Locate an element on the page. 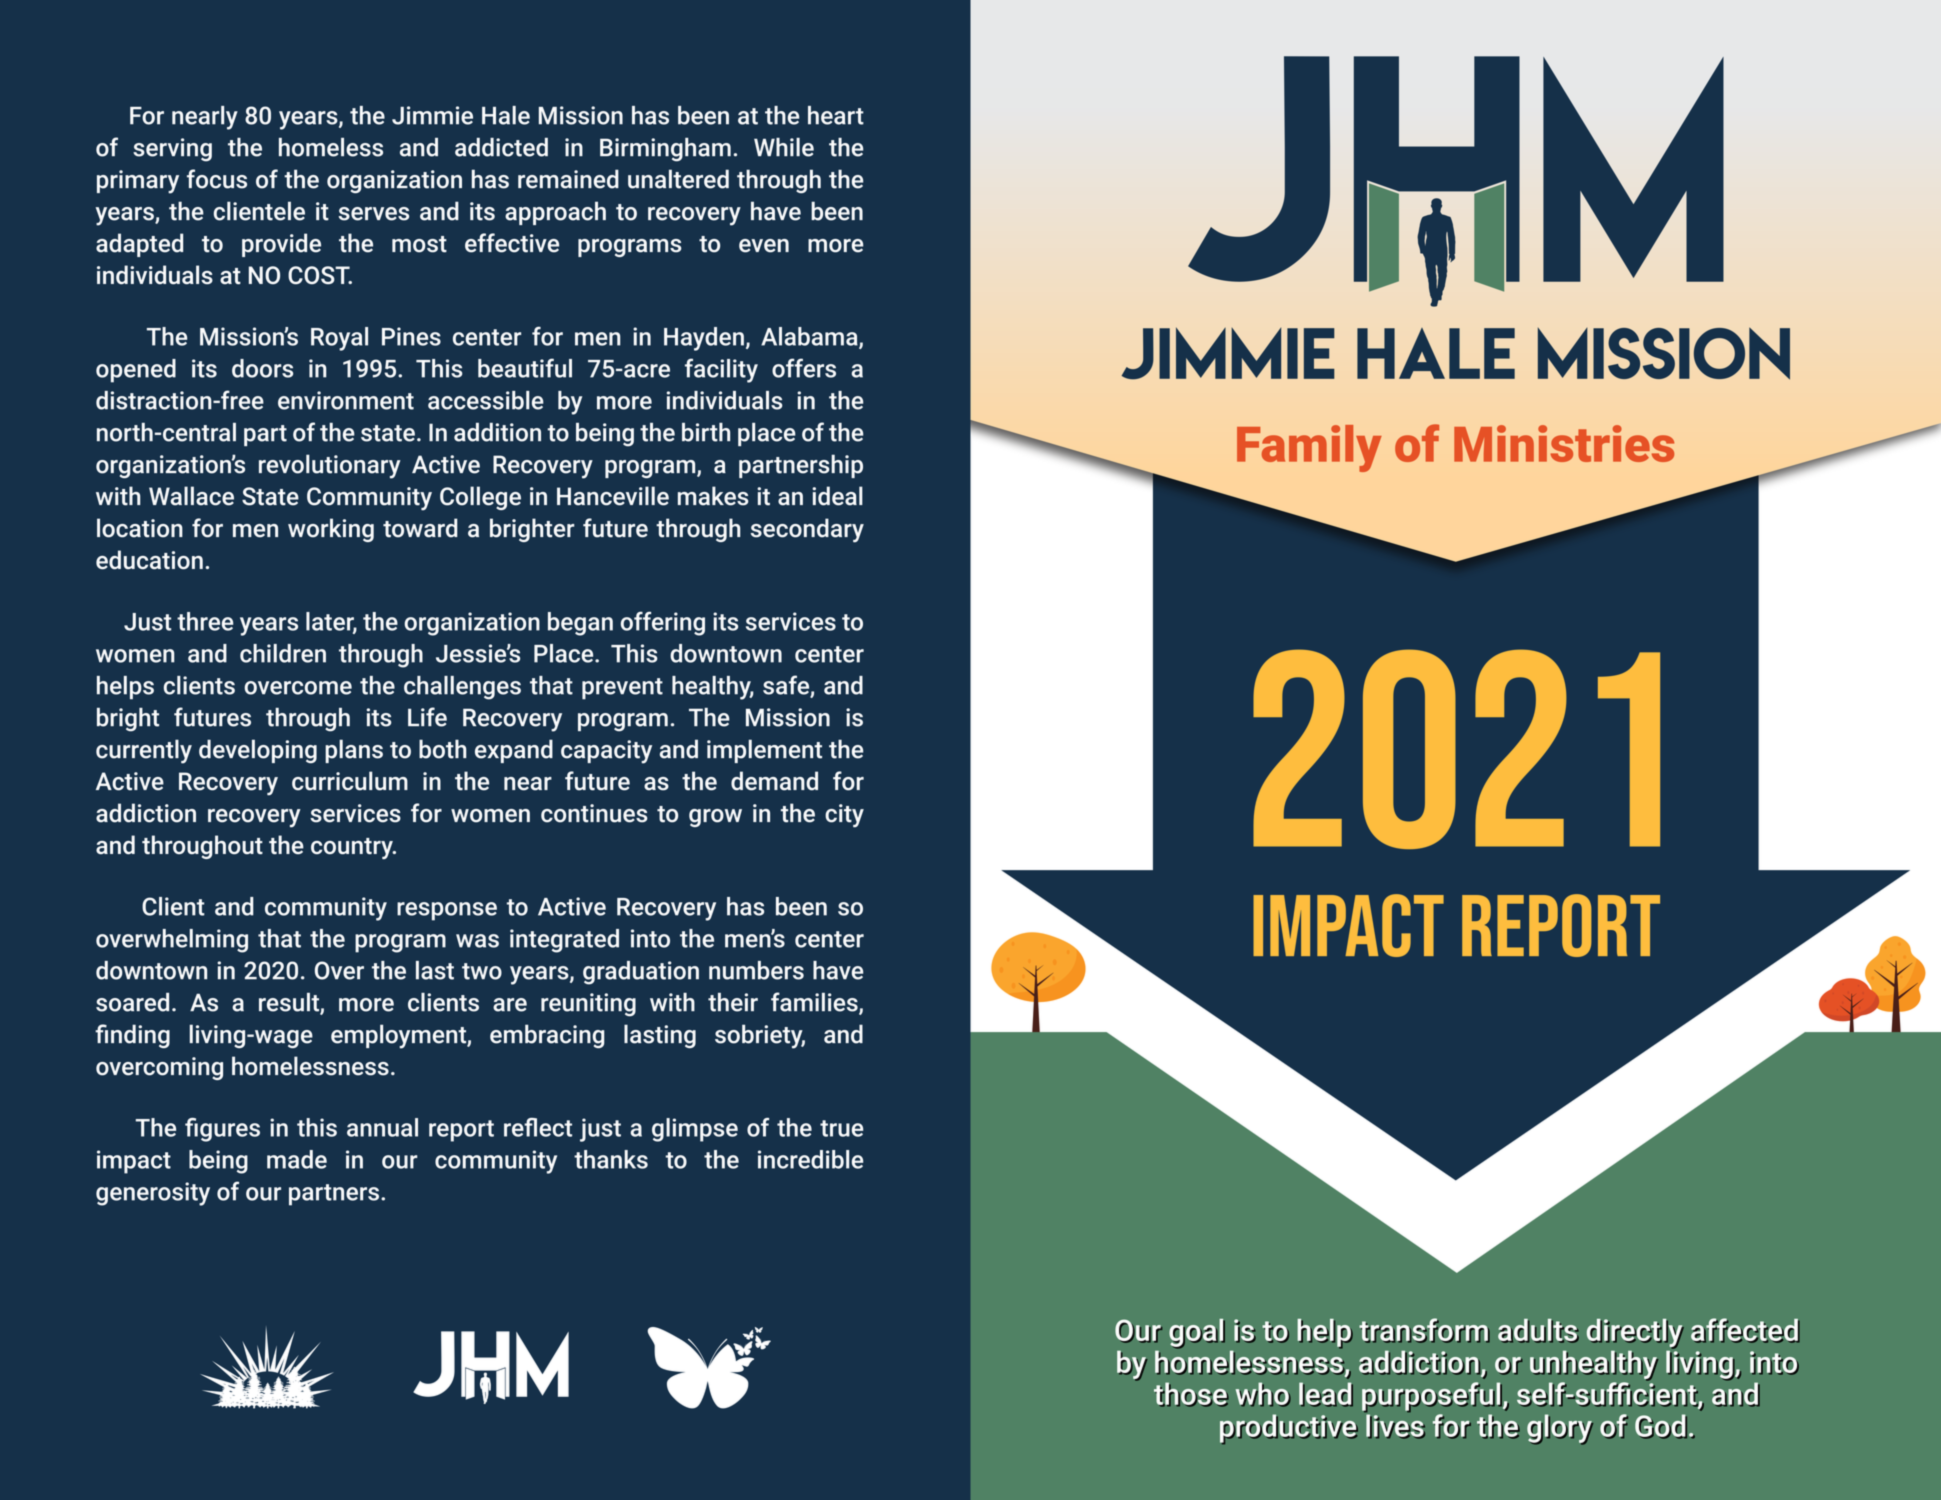 Image resolution: width=1941 pixels, height=1500 pixels. demand is located at coordinates (774, 781).
